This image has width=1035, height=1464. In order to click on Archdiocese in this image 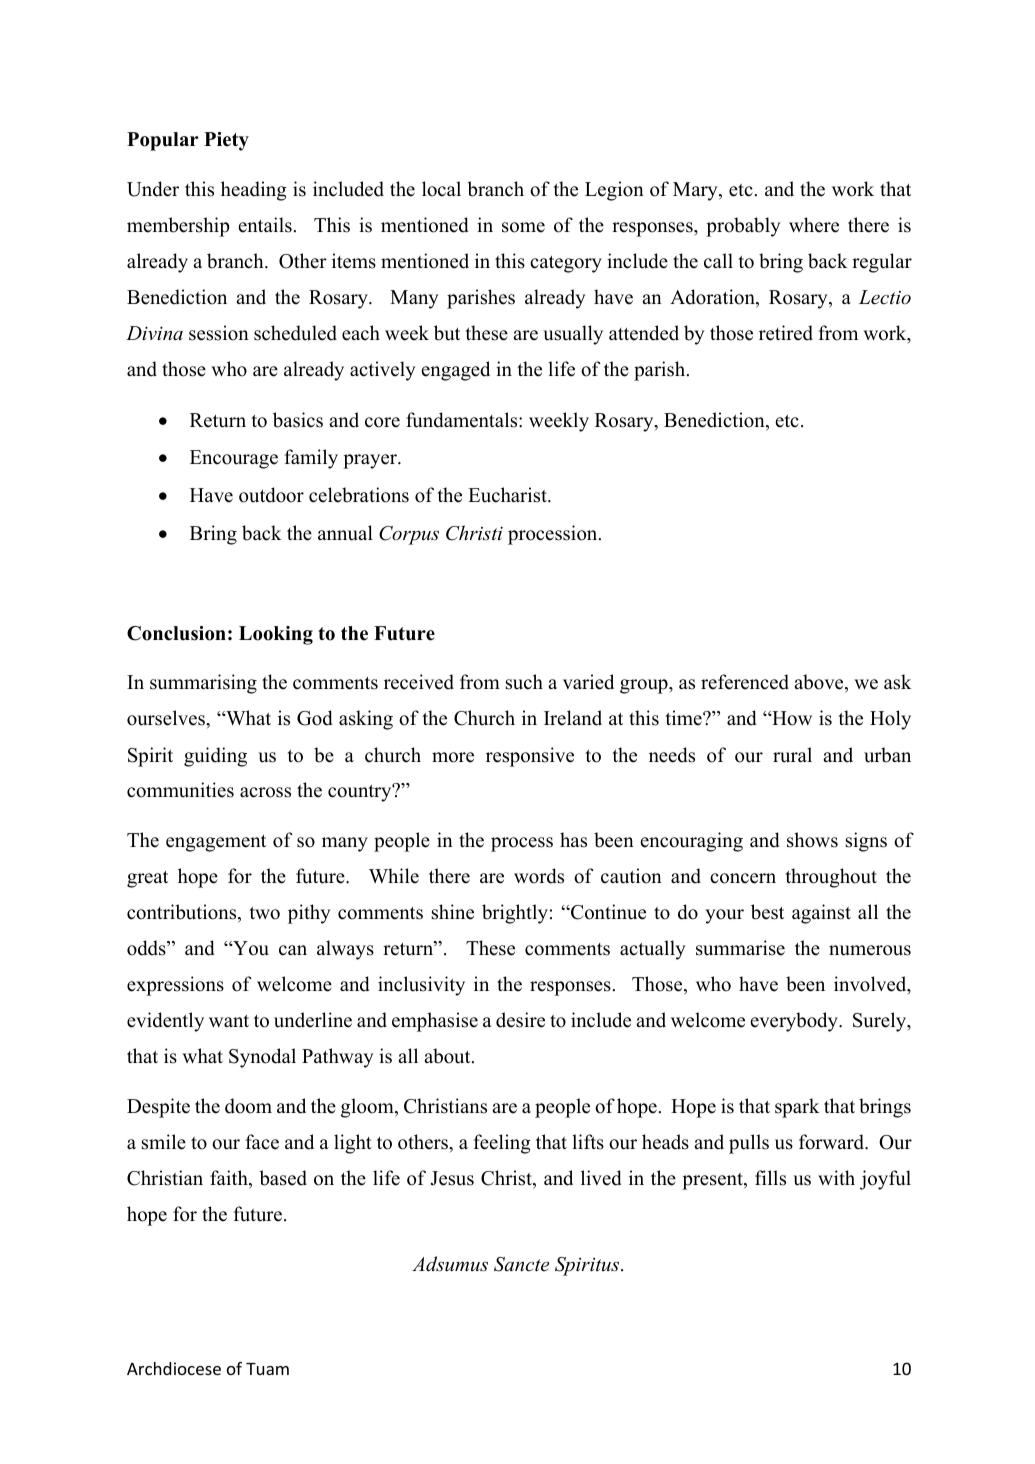, I will do `click(174, 1368)`.
